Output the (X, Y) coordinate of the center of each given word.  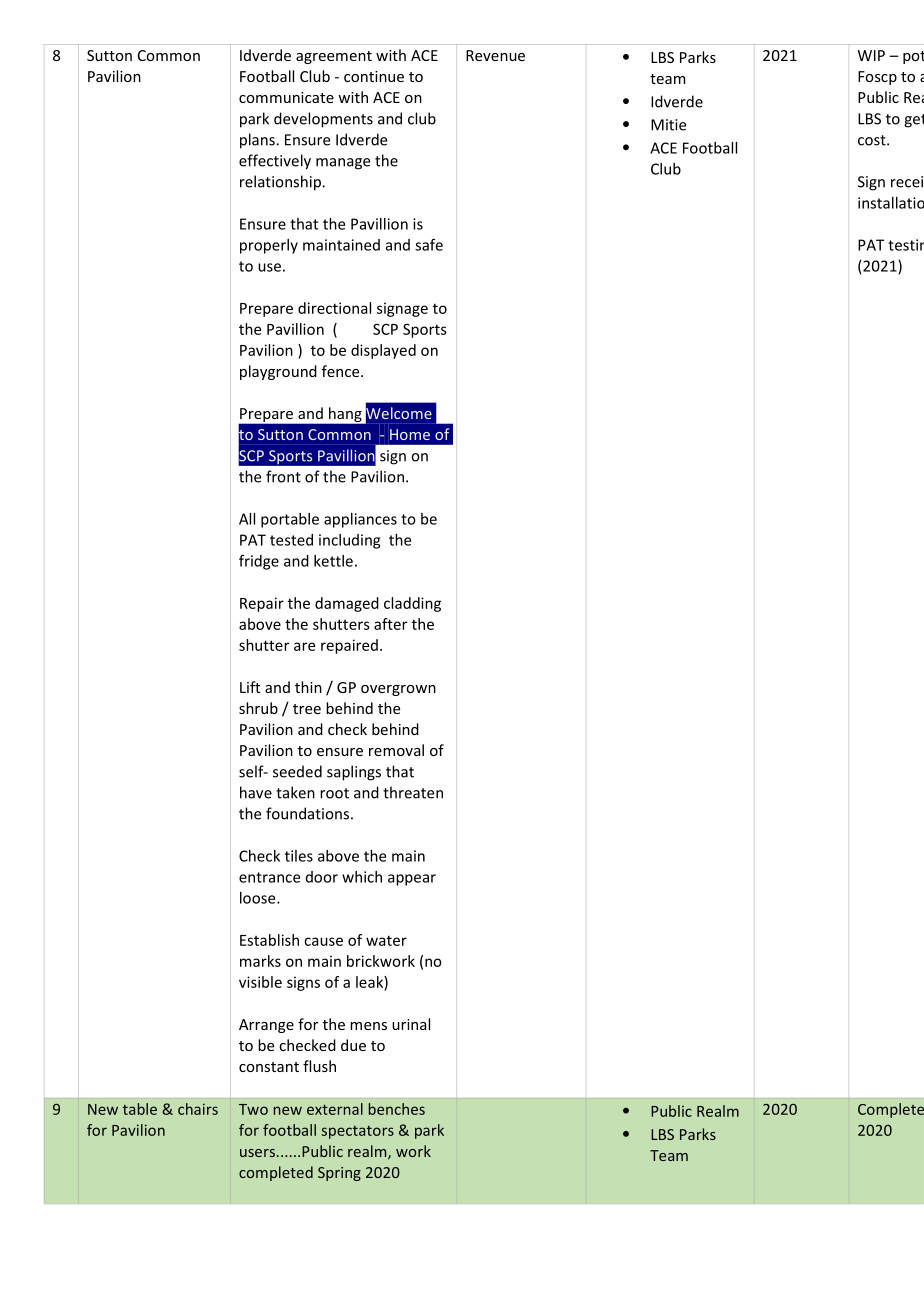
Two (253, 1109)
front (283, 476)
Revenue (495, 55)
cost (873, 140)
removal (396, 750)
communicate (286, 97)
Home (410, 434)
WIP (871, 55)
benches (397, 1109)
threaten (413, 792)
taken (295, 792)
